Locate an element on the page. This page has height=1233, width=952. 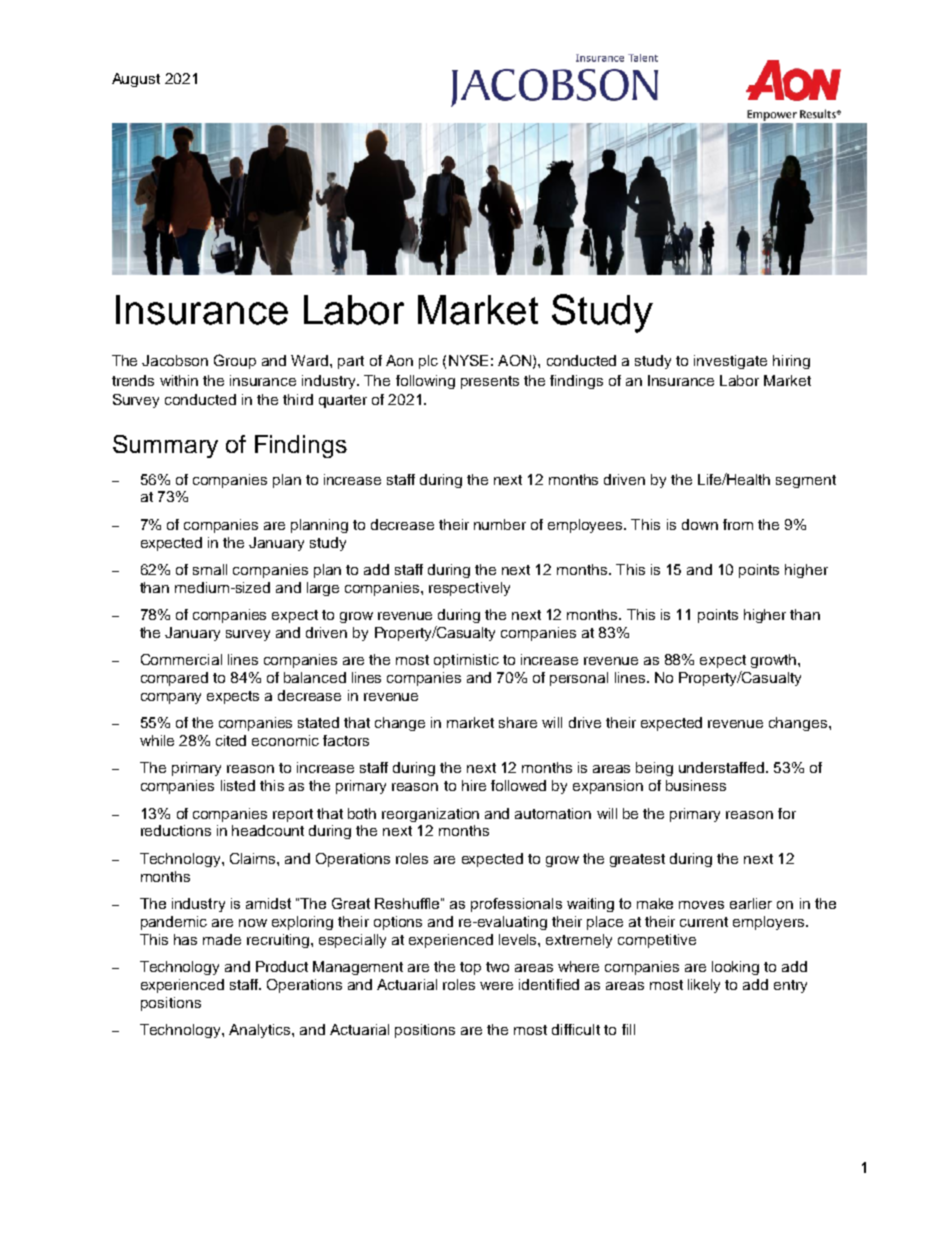
Group is located at coordinates (235, 361).
